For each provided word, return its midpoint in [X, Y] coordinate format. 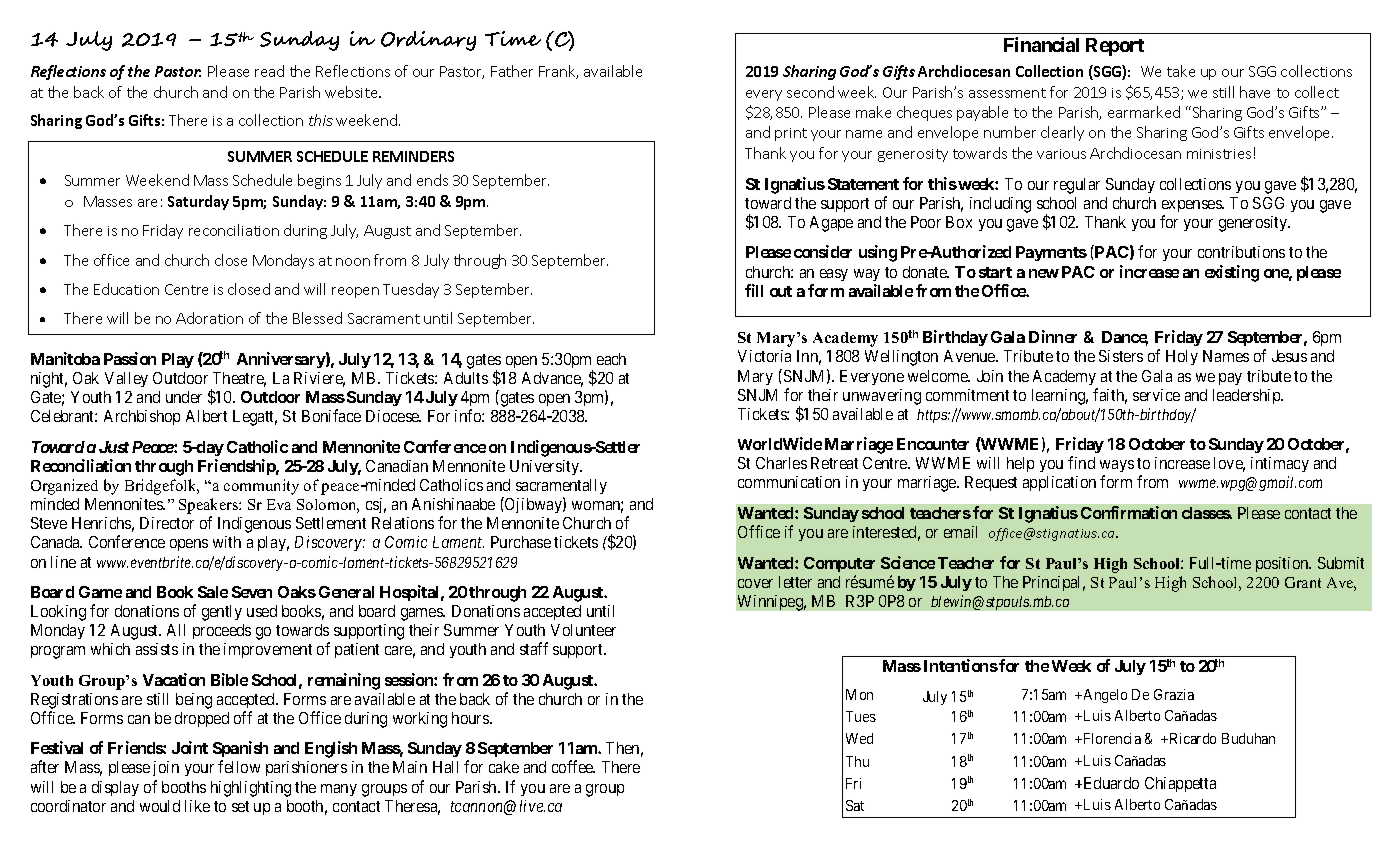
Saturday [198, 202]
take [1181, 71]
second [810, 92]
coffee [573, 766]
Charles [781, 463]
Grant [1303, 582]
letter [795, 582]
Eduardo [1111, 783]
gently [222, 613]
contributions [1241, 252]
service [1156, 395]
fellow [239, 766]
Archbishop [142, 417]
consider [823, 251]
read [269, 71]
